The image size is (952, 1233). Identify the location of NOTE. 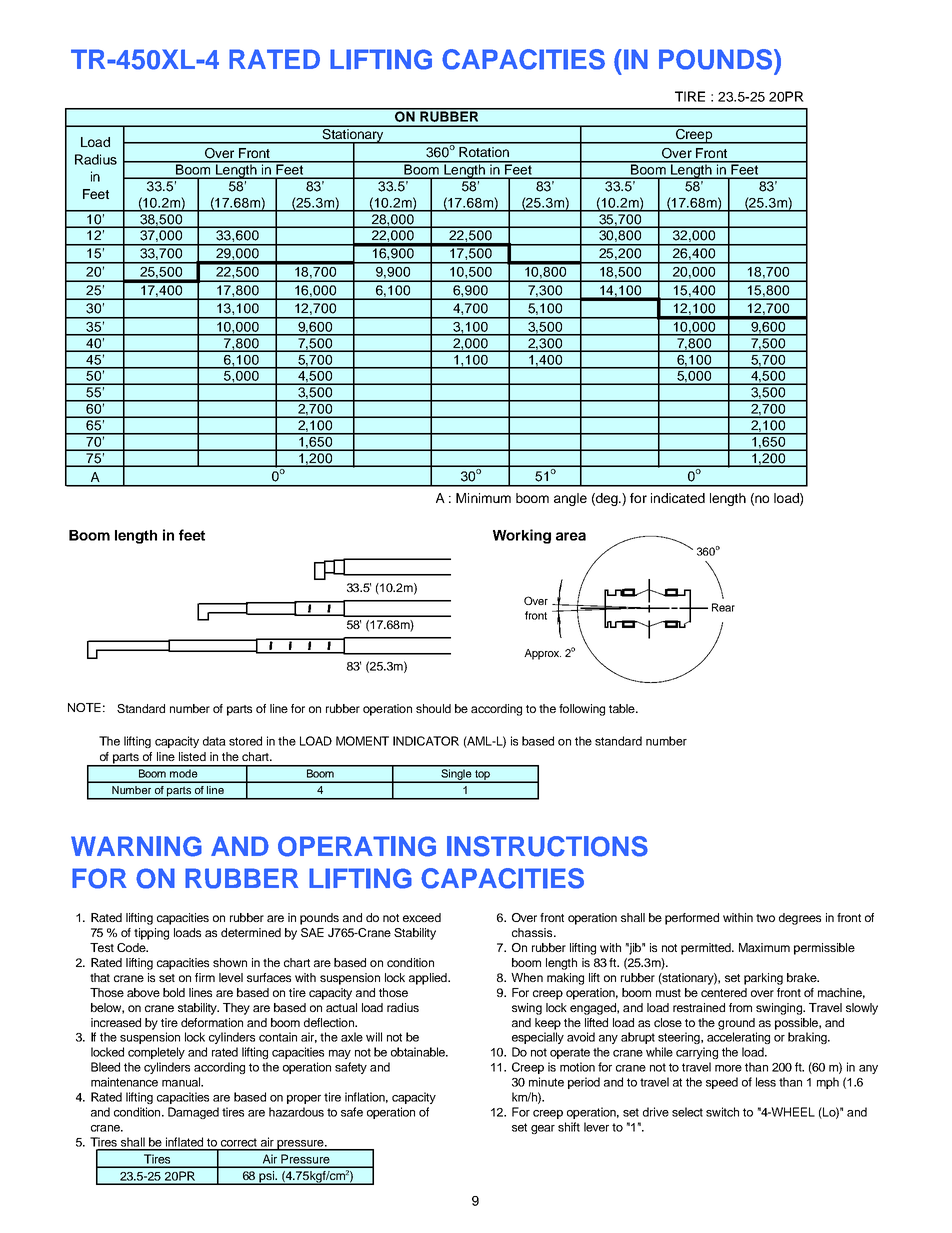
(84, 707).
